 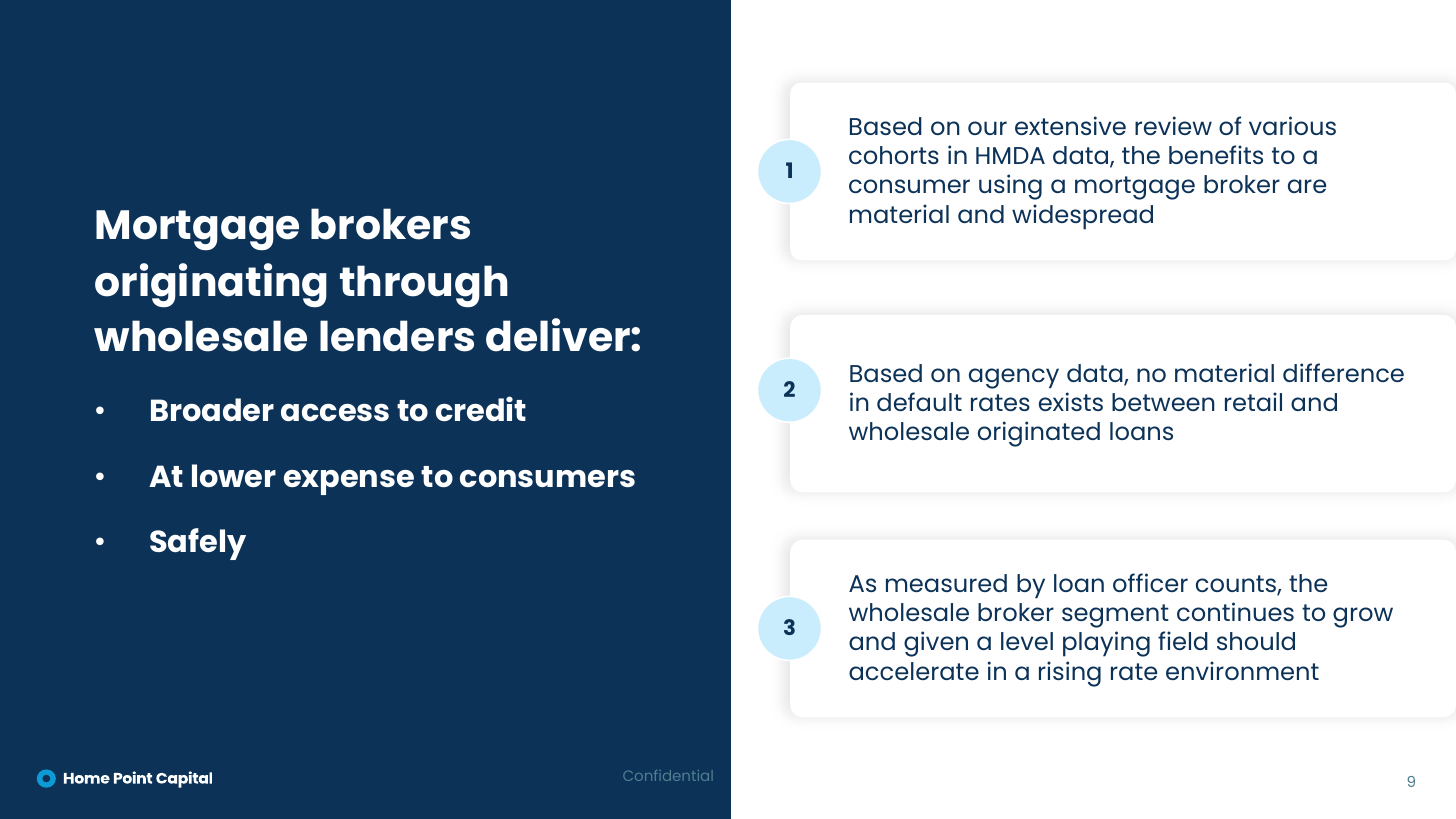 I want to click on Confidential, so click(x=668, y=775).
